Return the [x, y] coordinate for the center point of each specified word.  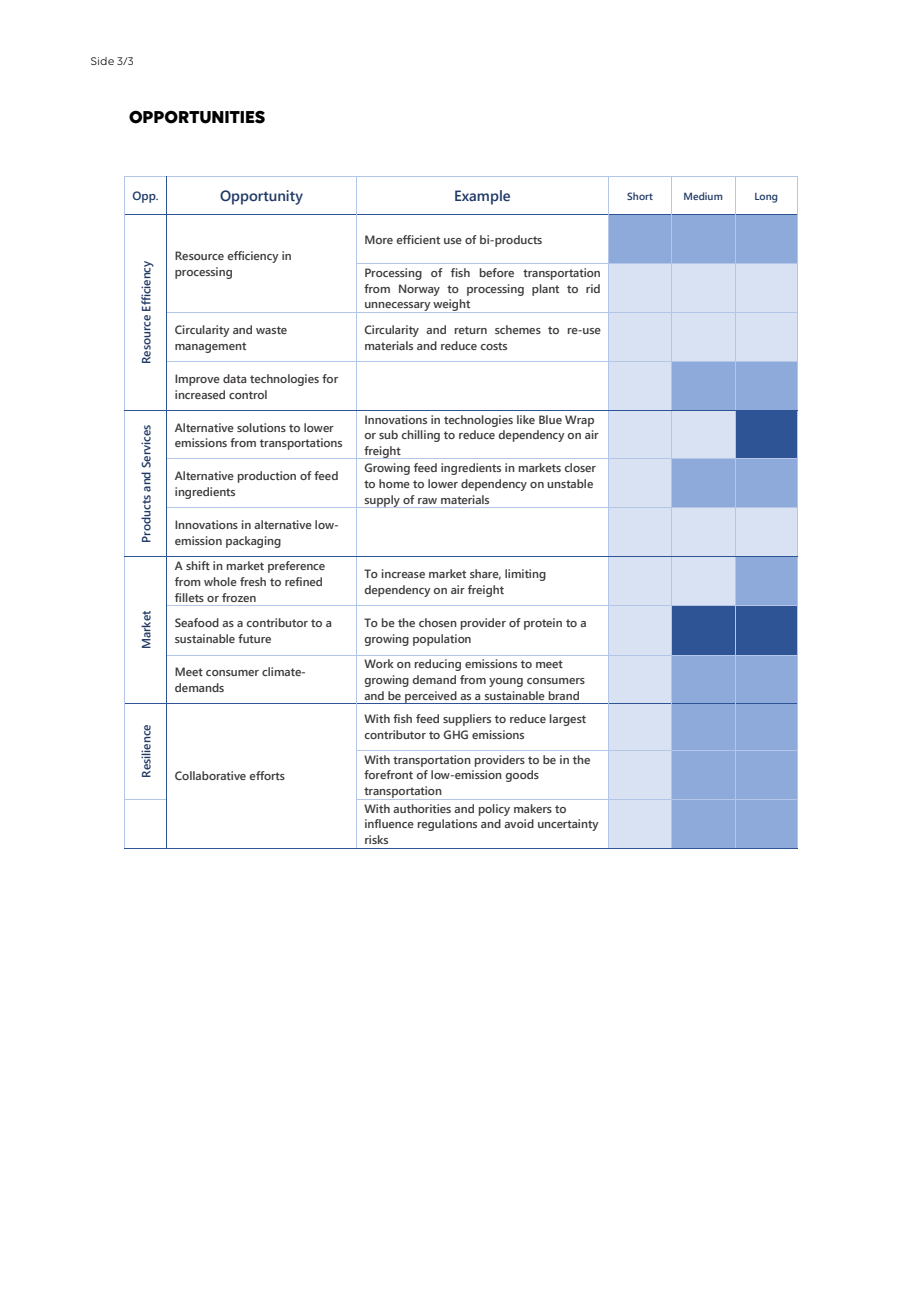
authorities [422, 808]
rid [593, 288]
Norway [419, 290]
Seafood [197, 622]
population [442, 640]
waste [271, 330]
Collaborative [210, 775]
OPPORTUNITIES [197, 117]
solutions [261, 427]
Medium [703, 196]
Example [482, 197]
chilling [421, 436]
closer [580, 467]
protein [543, 624]
